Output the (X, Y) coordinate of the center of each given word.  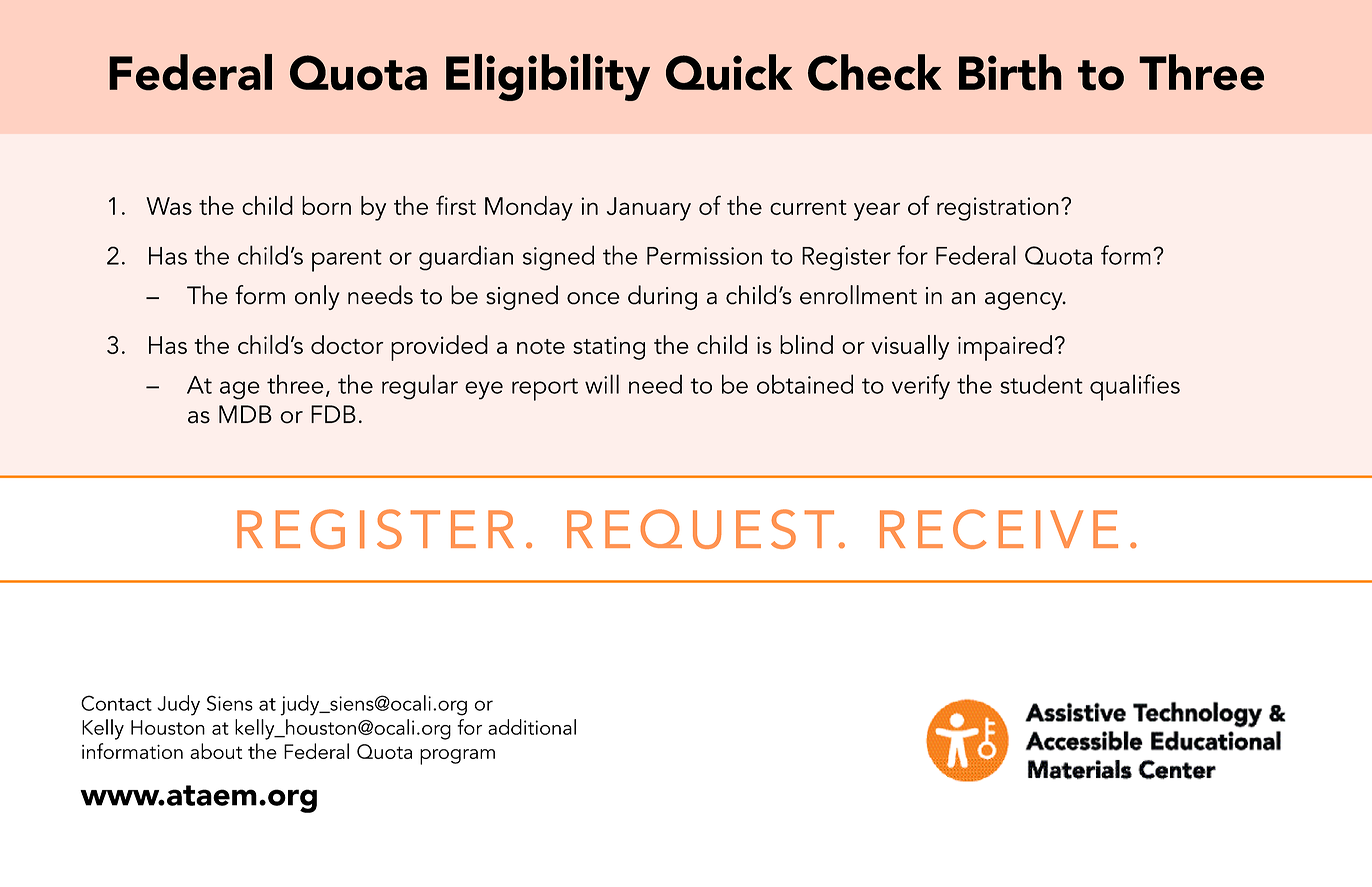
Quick (729, 72)
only (317, 297)
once (593, 298)
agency (1025, 301)
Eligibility (548, 77)
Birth (1010, 72)
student (1041, 384)
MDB (245, 414)
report (545, 389)
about (216, 751)
